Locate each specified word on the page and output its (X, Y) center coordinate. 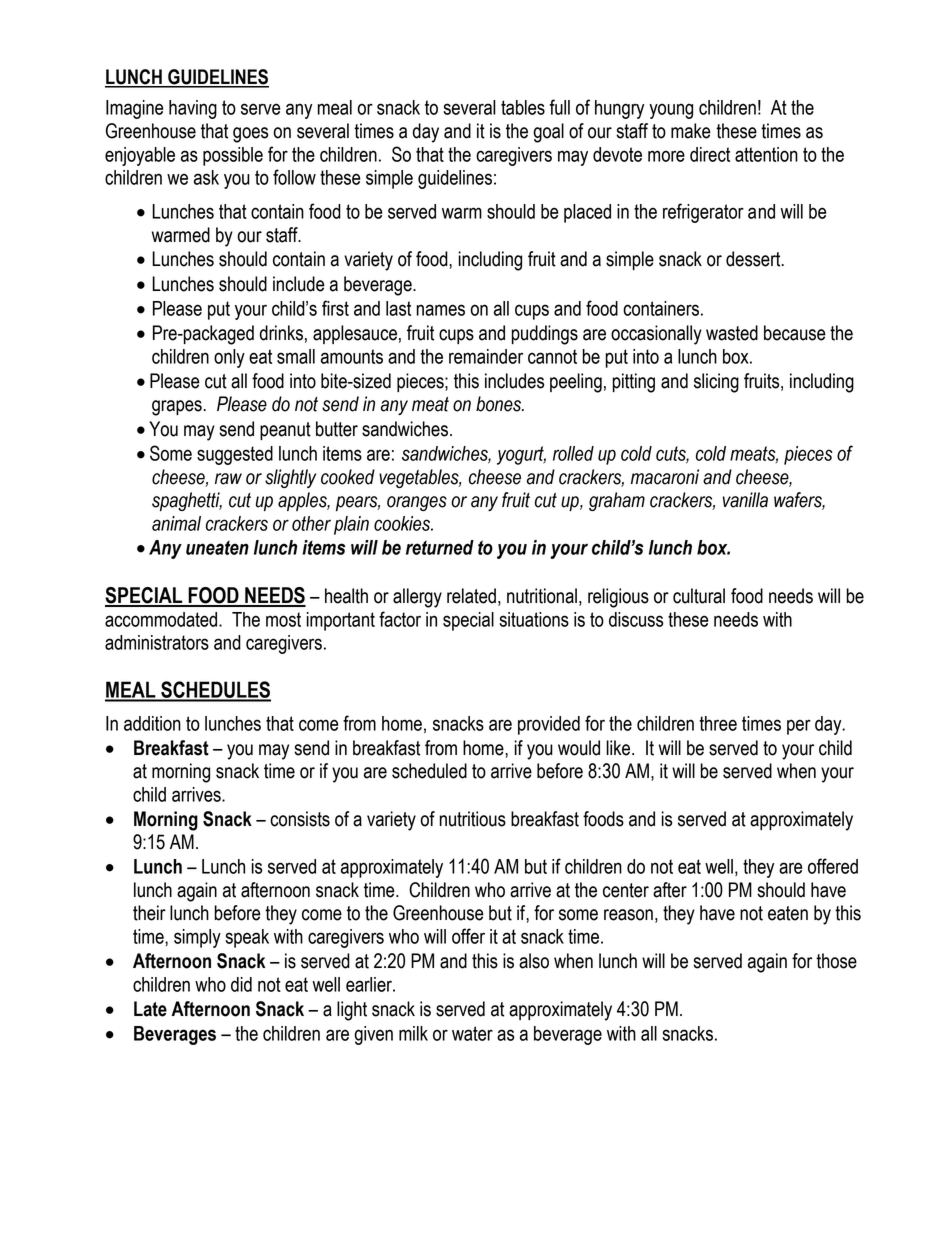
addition (152, 723)
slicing (716, 383)
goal (548, 133)
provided (549, 725)
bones (500, 404)
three (718, 723)
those (836, 961)
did (241, 984)
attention (766, 154)
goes (250, 135)
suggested (235, 455)
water (472, 1033)
